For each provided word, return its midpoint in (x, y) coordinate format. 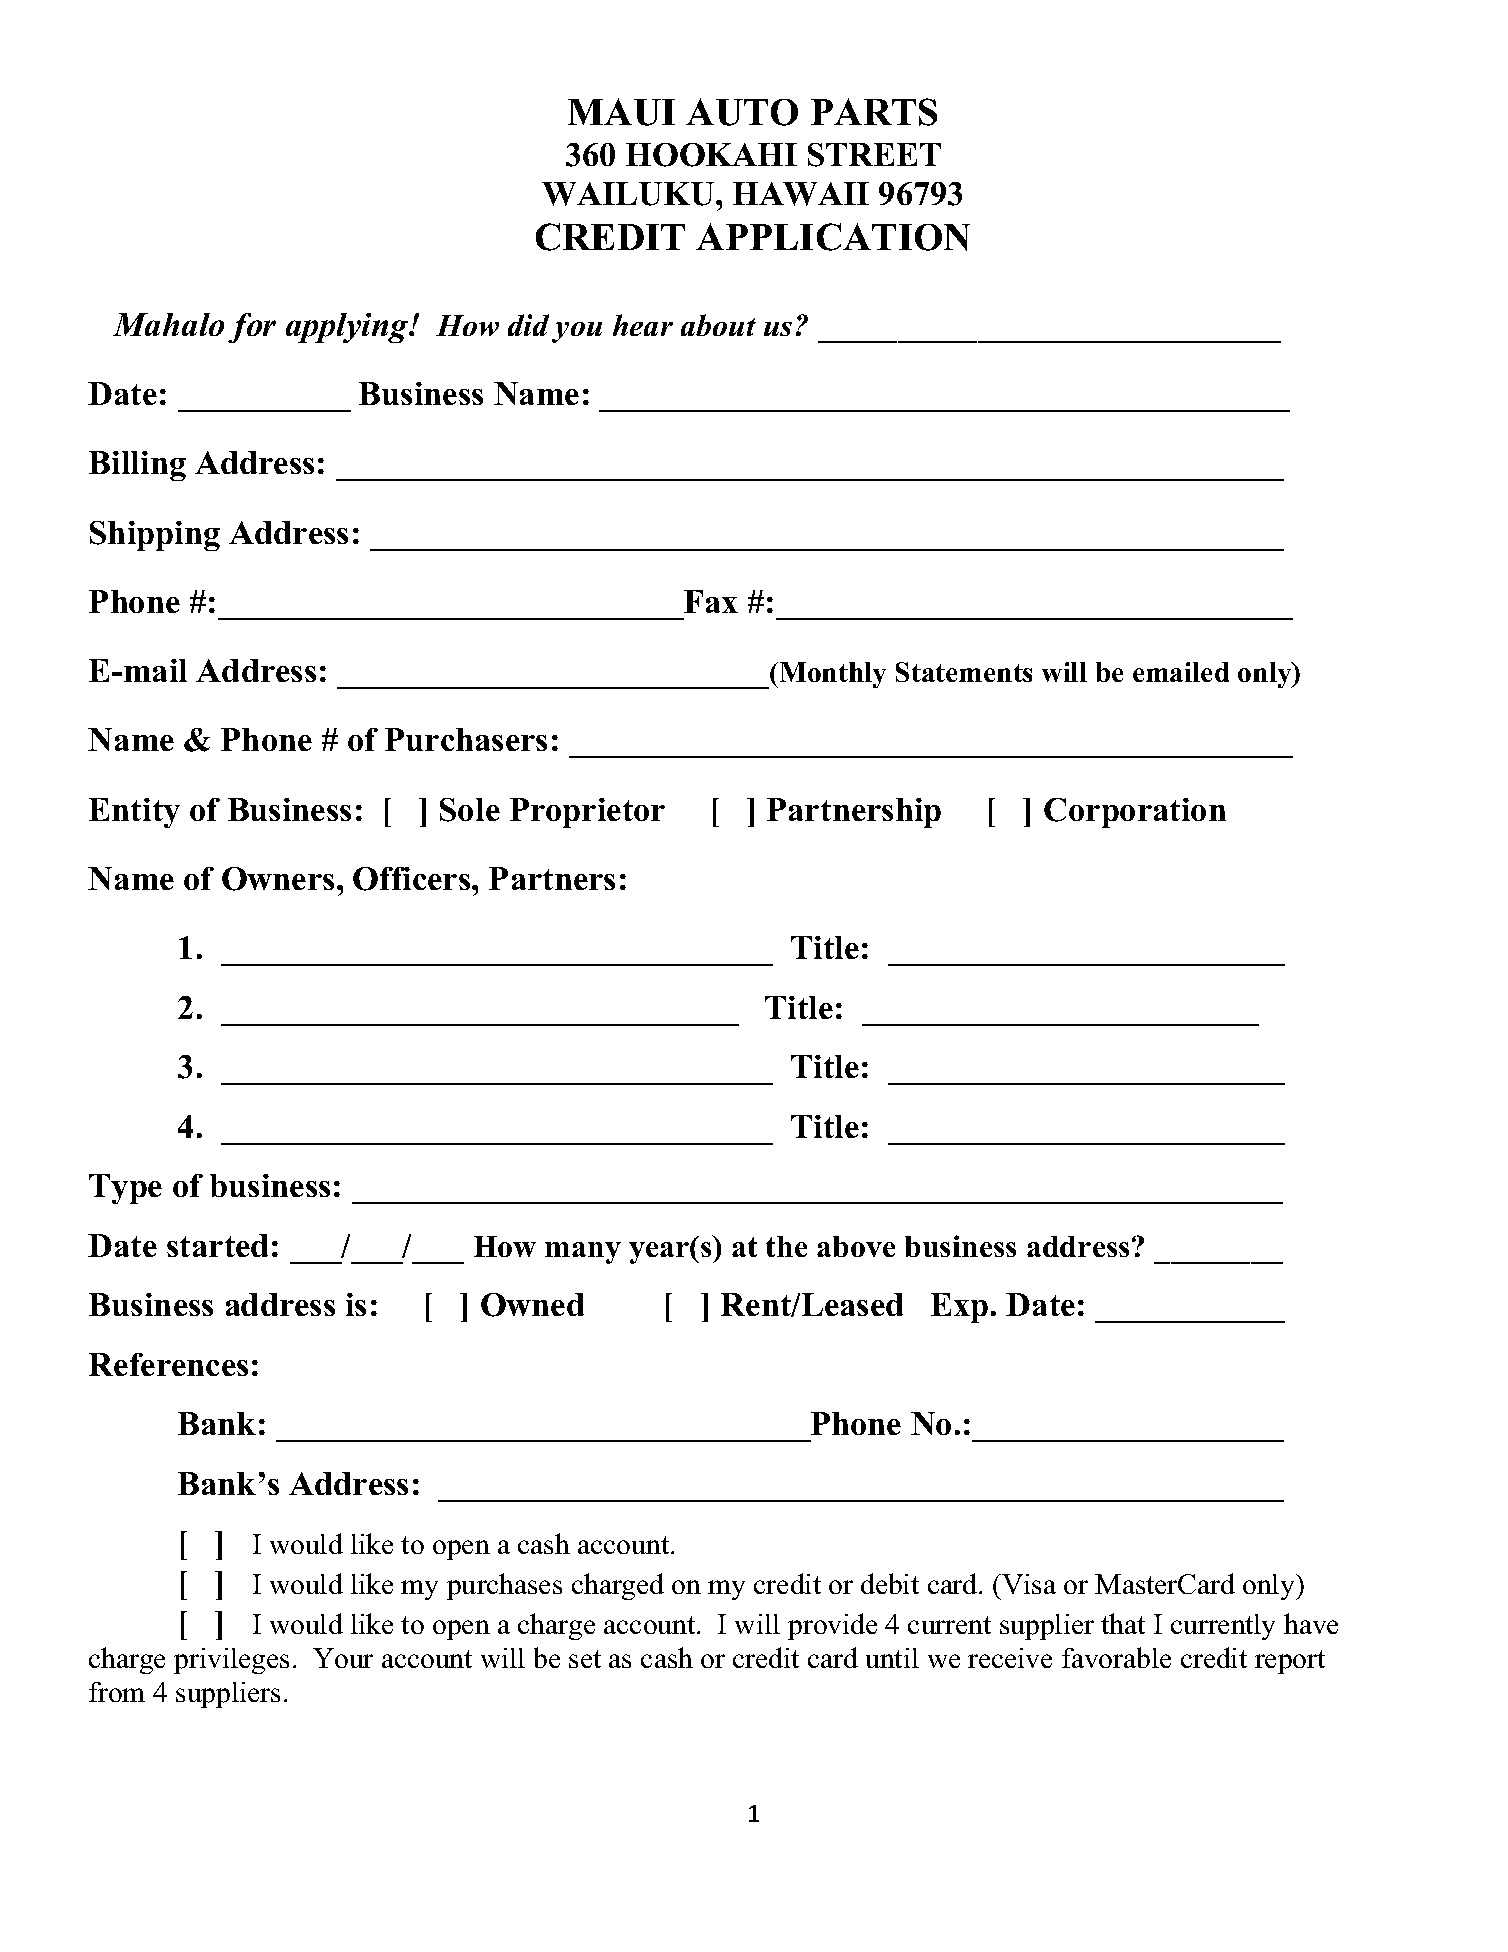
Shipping (155, 536)
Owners (278, 879)
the (786, 1246)
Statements (964, 672)
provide (832, 1626)
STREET (874, 155)
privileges (231, 1661)
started (217, 1245)
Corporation (1135, 813)
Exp (959, 1308)
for (252, 328)
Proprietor (587, 813)
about (718, 325)
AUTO (742, 112)
